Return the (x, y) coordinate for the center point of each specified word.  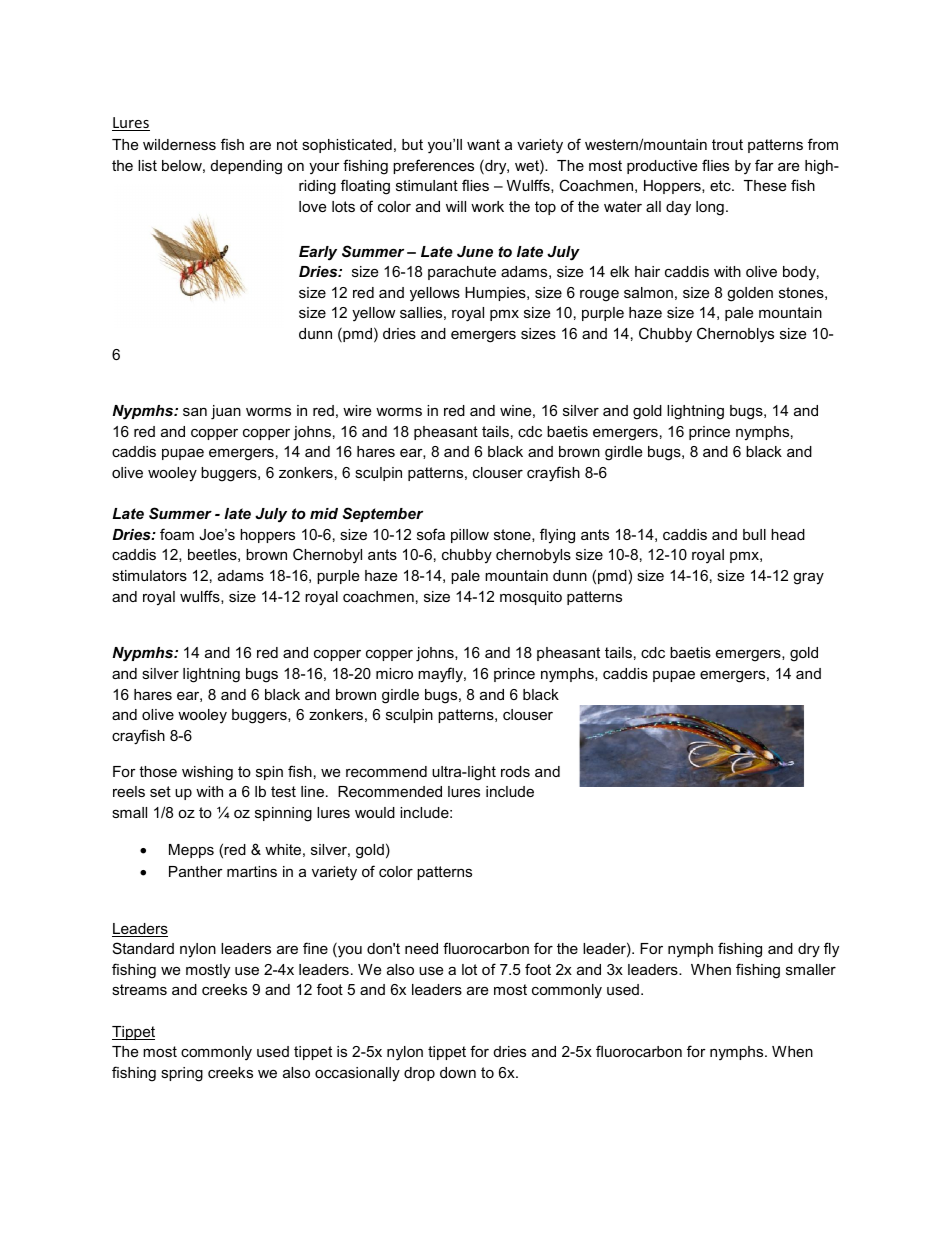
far (764, 165)
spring (182, 1074)
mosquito (531, 598)
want (483, 144)
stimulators (149, 575)
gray (808, 578)
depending (246, 167)
